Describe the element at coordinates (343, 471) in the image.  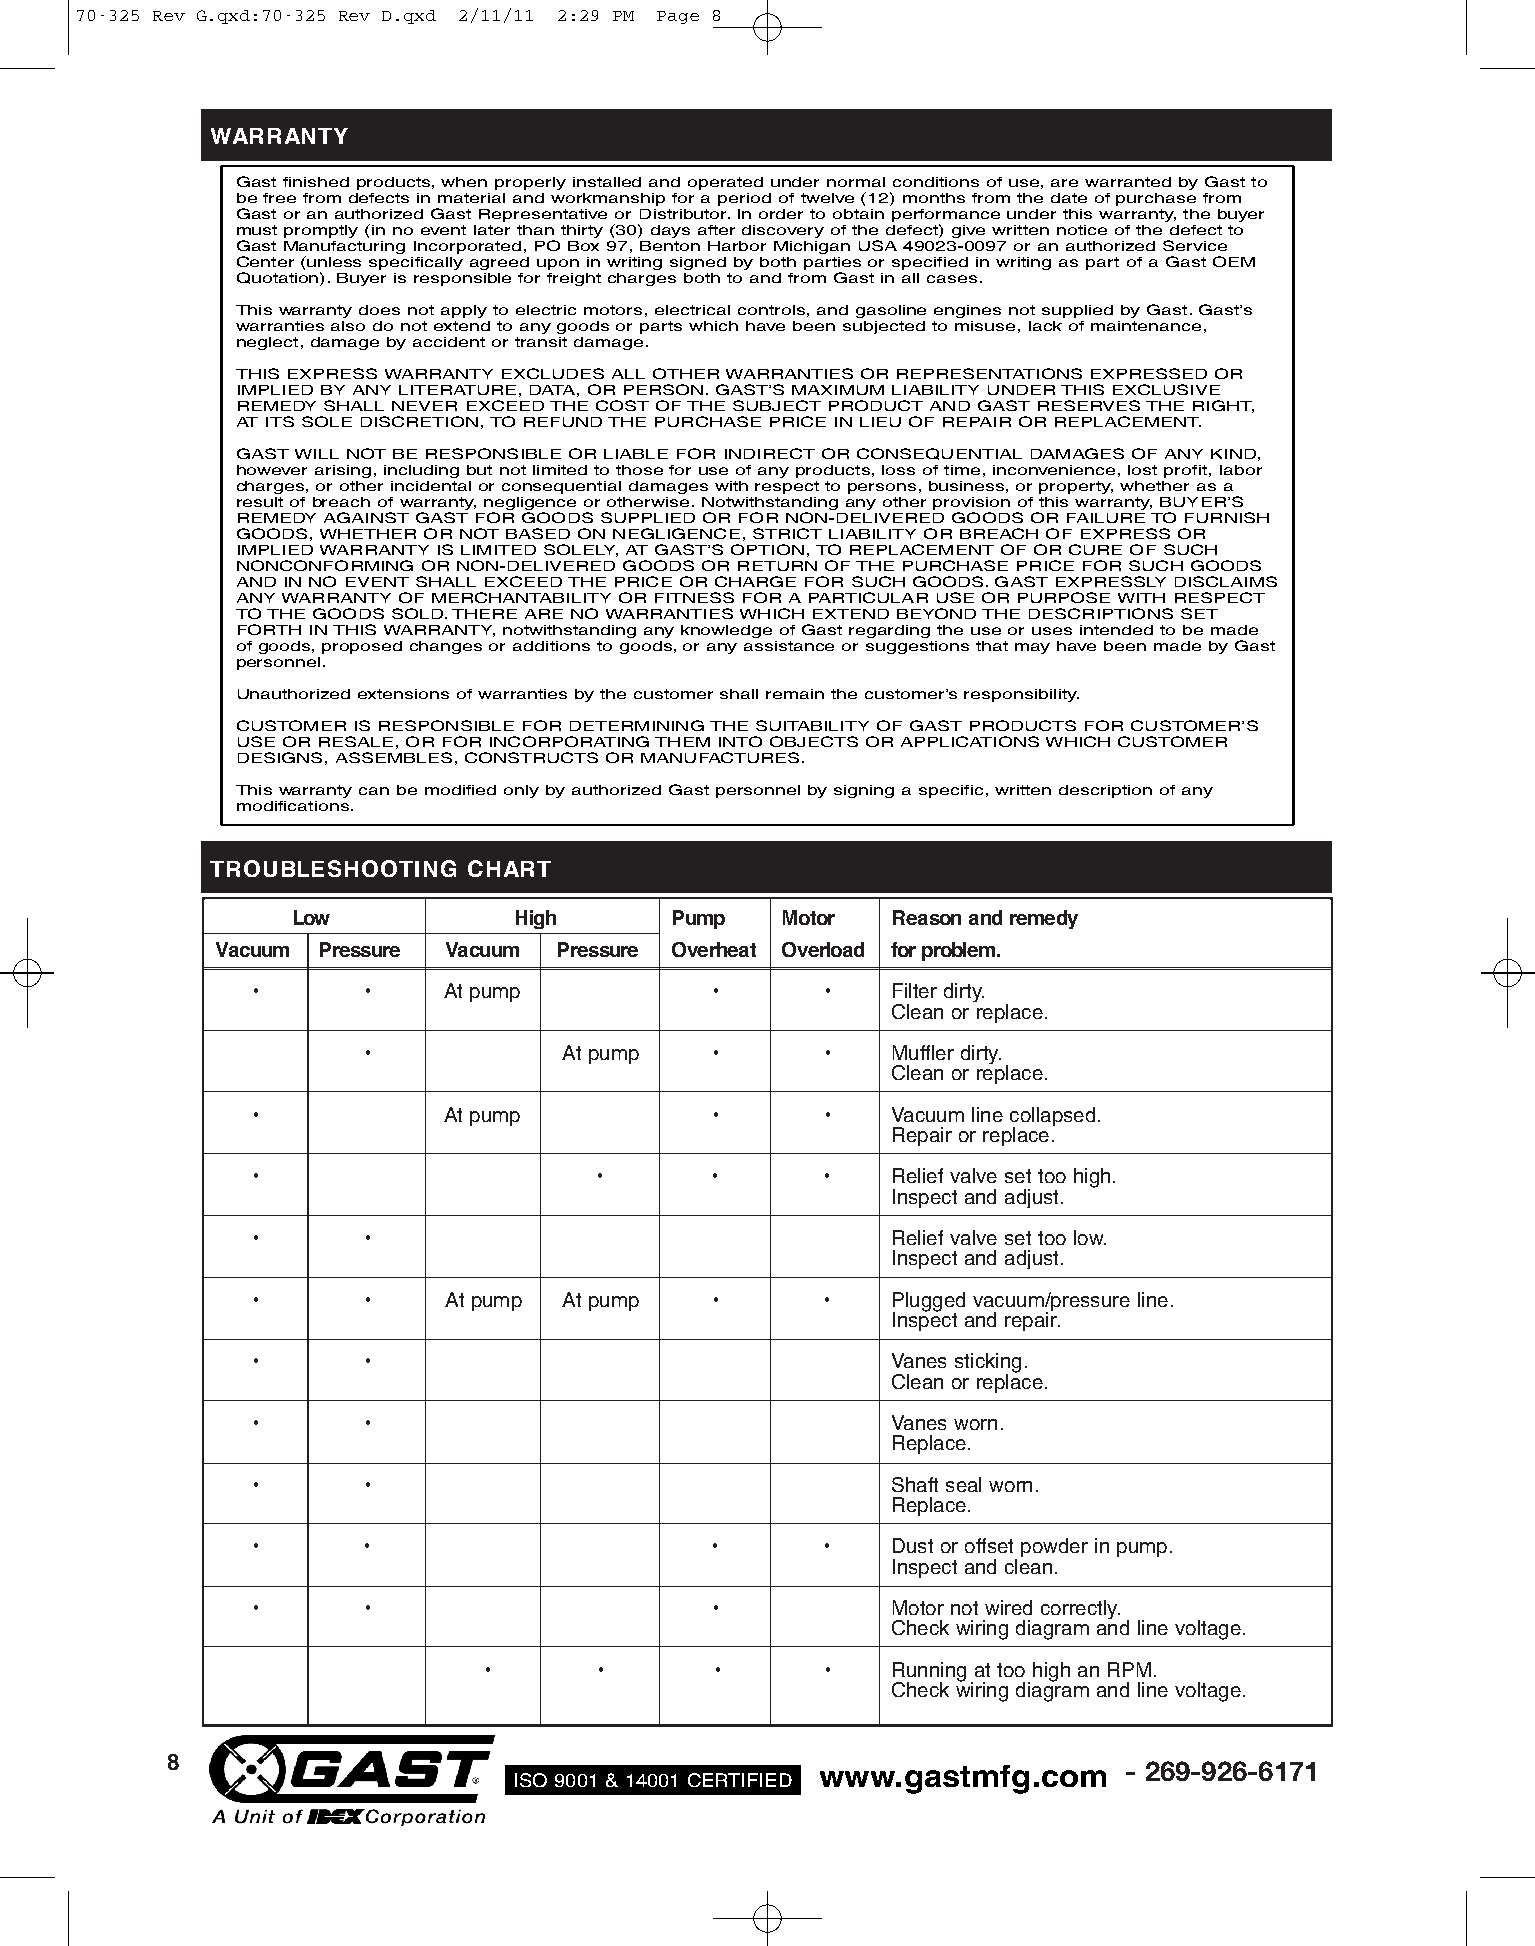
I see `arising` at that location.
